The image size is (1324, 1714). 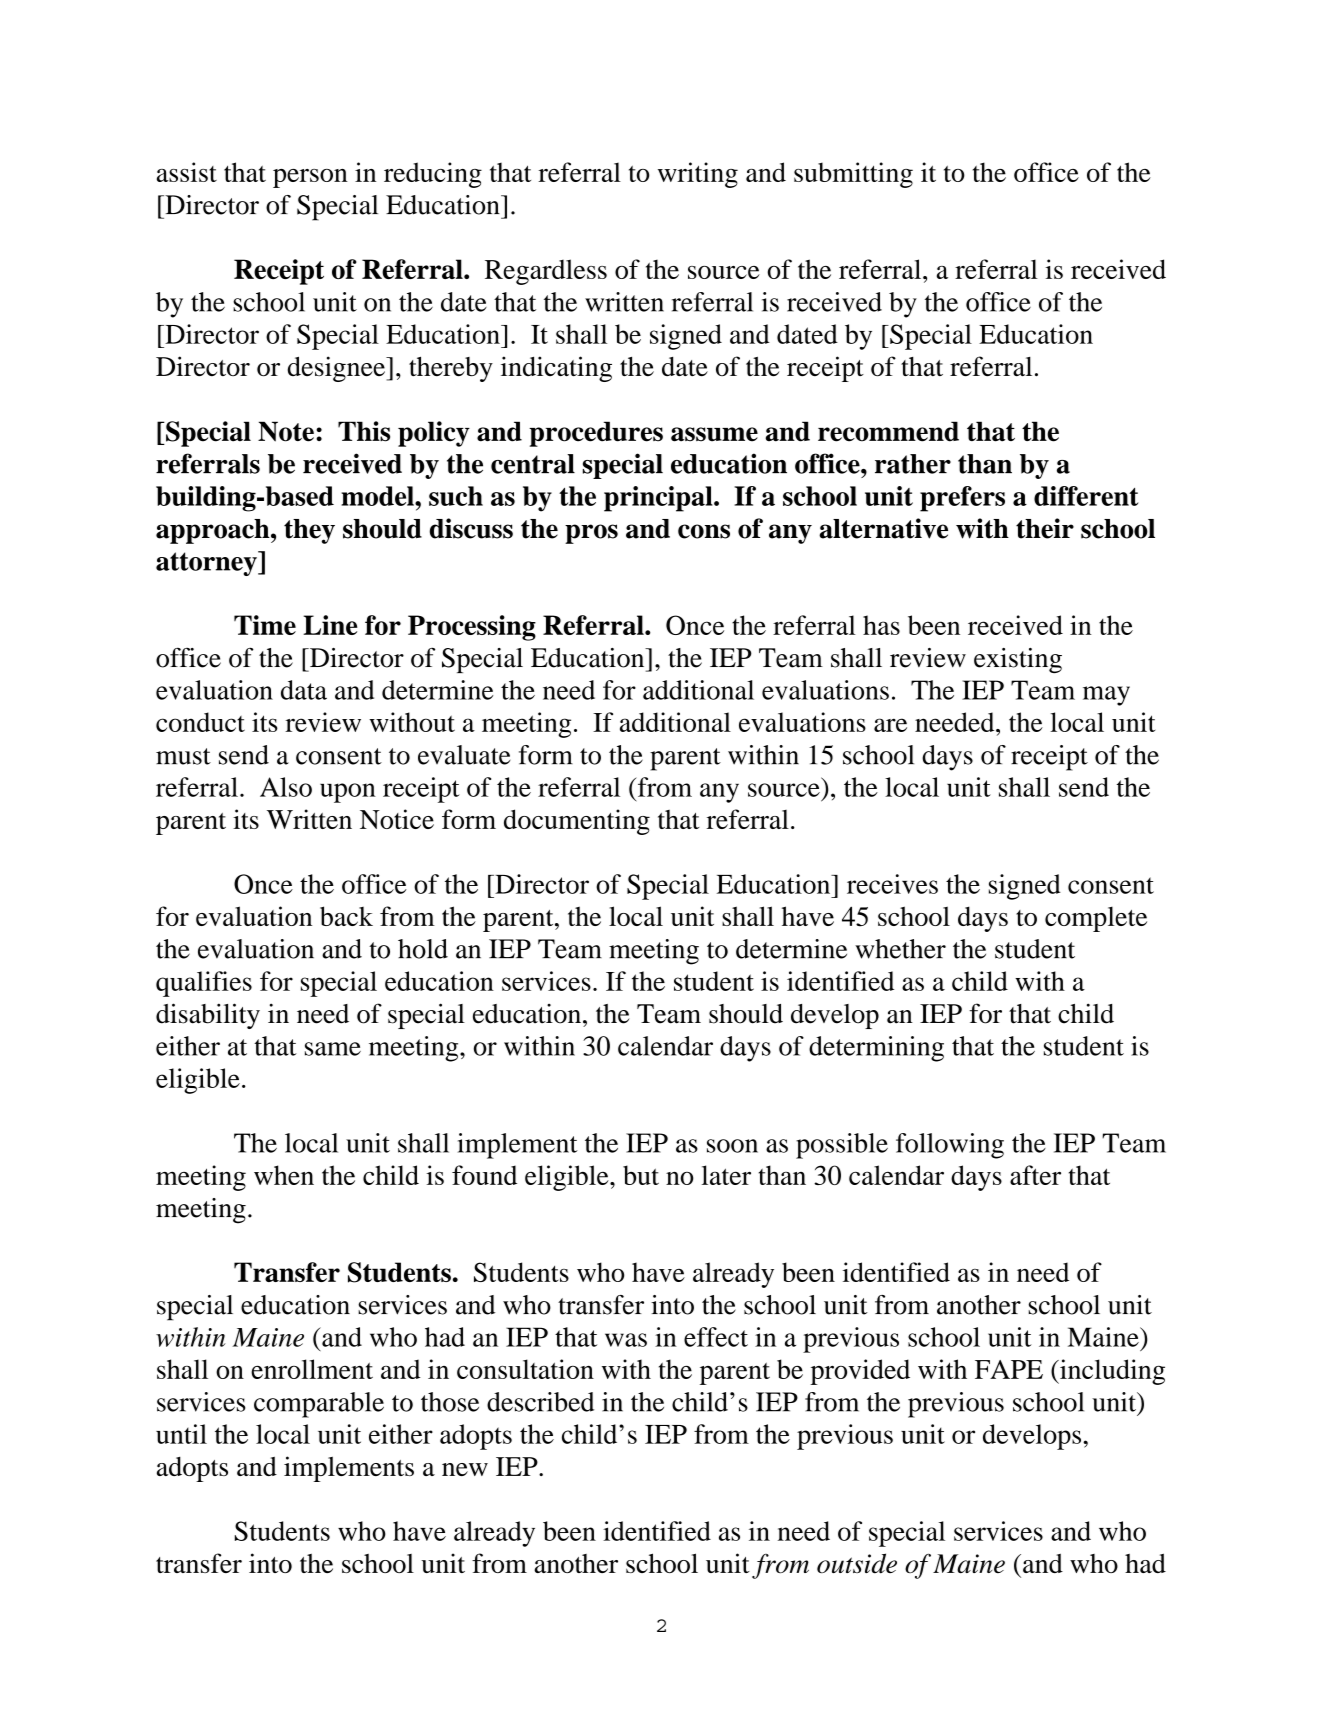 What do you see at coordinates (853, 175) in the page?
I see `submitting` at bounding box center [853, 175].
